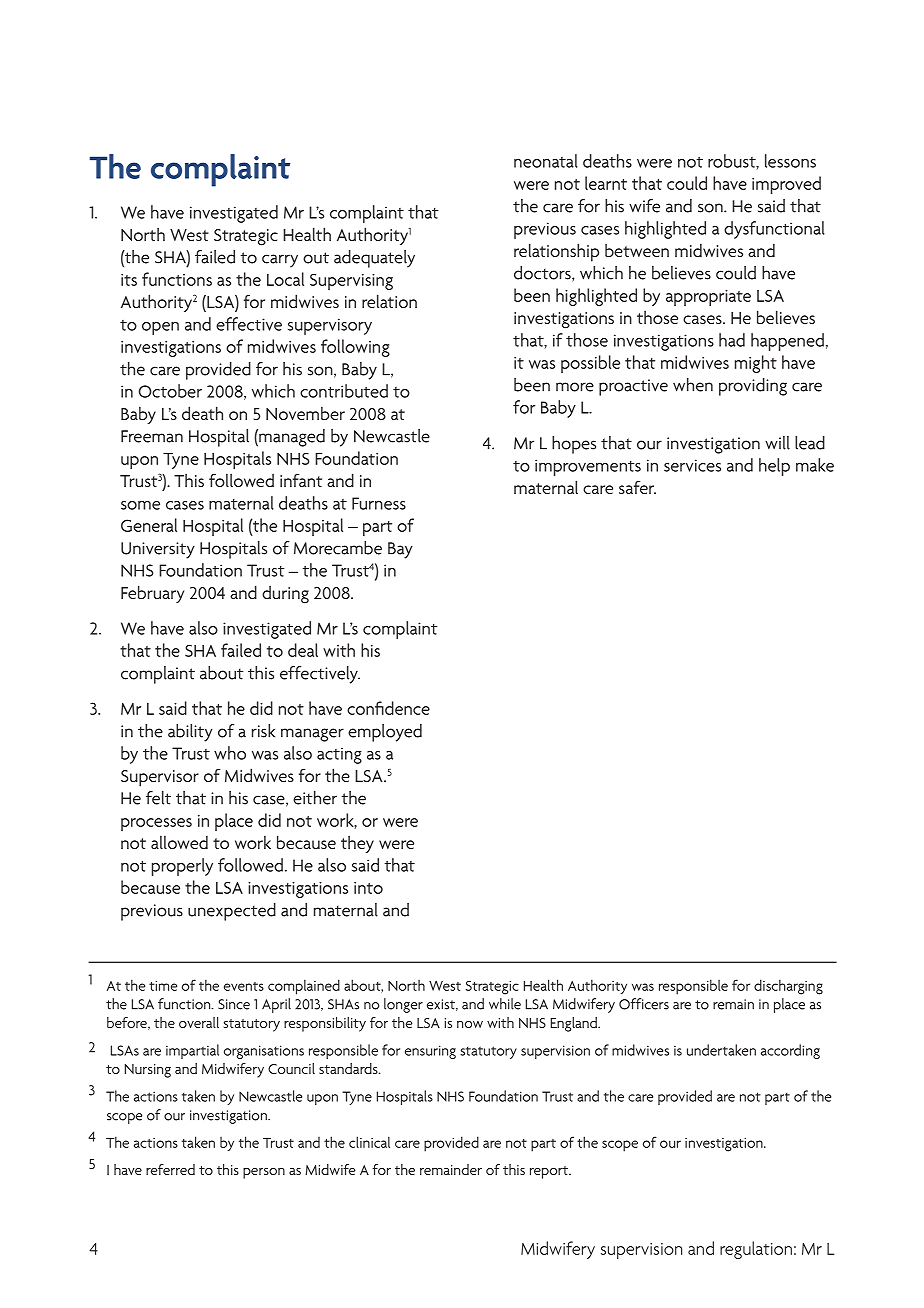 The height and width of the screenshot is (1308, 924). I want to click on neonatal, so click(546, 161).
